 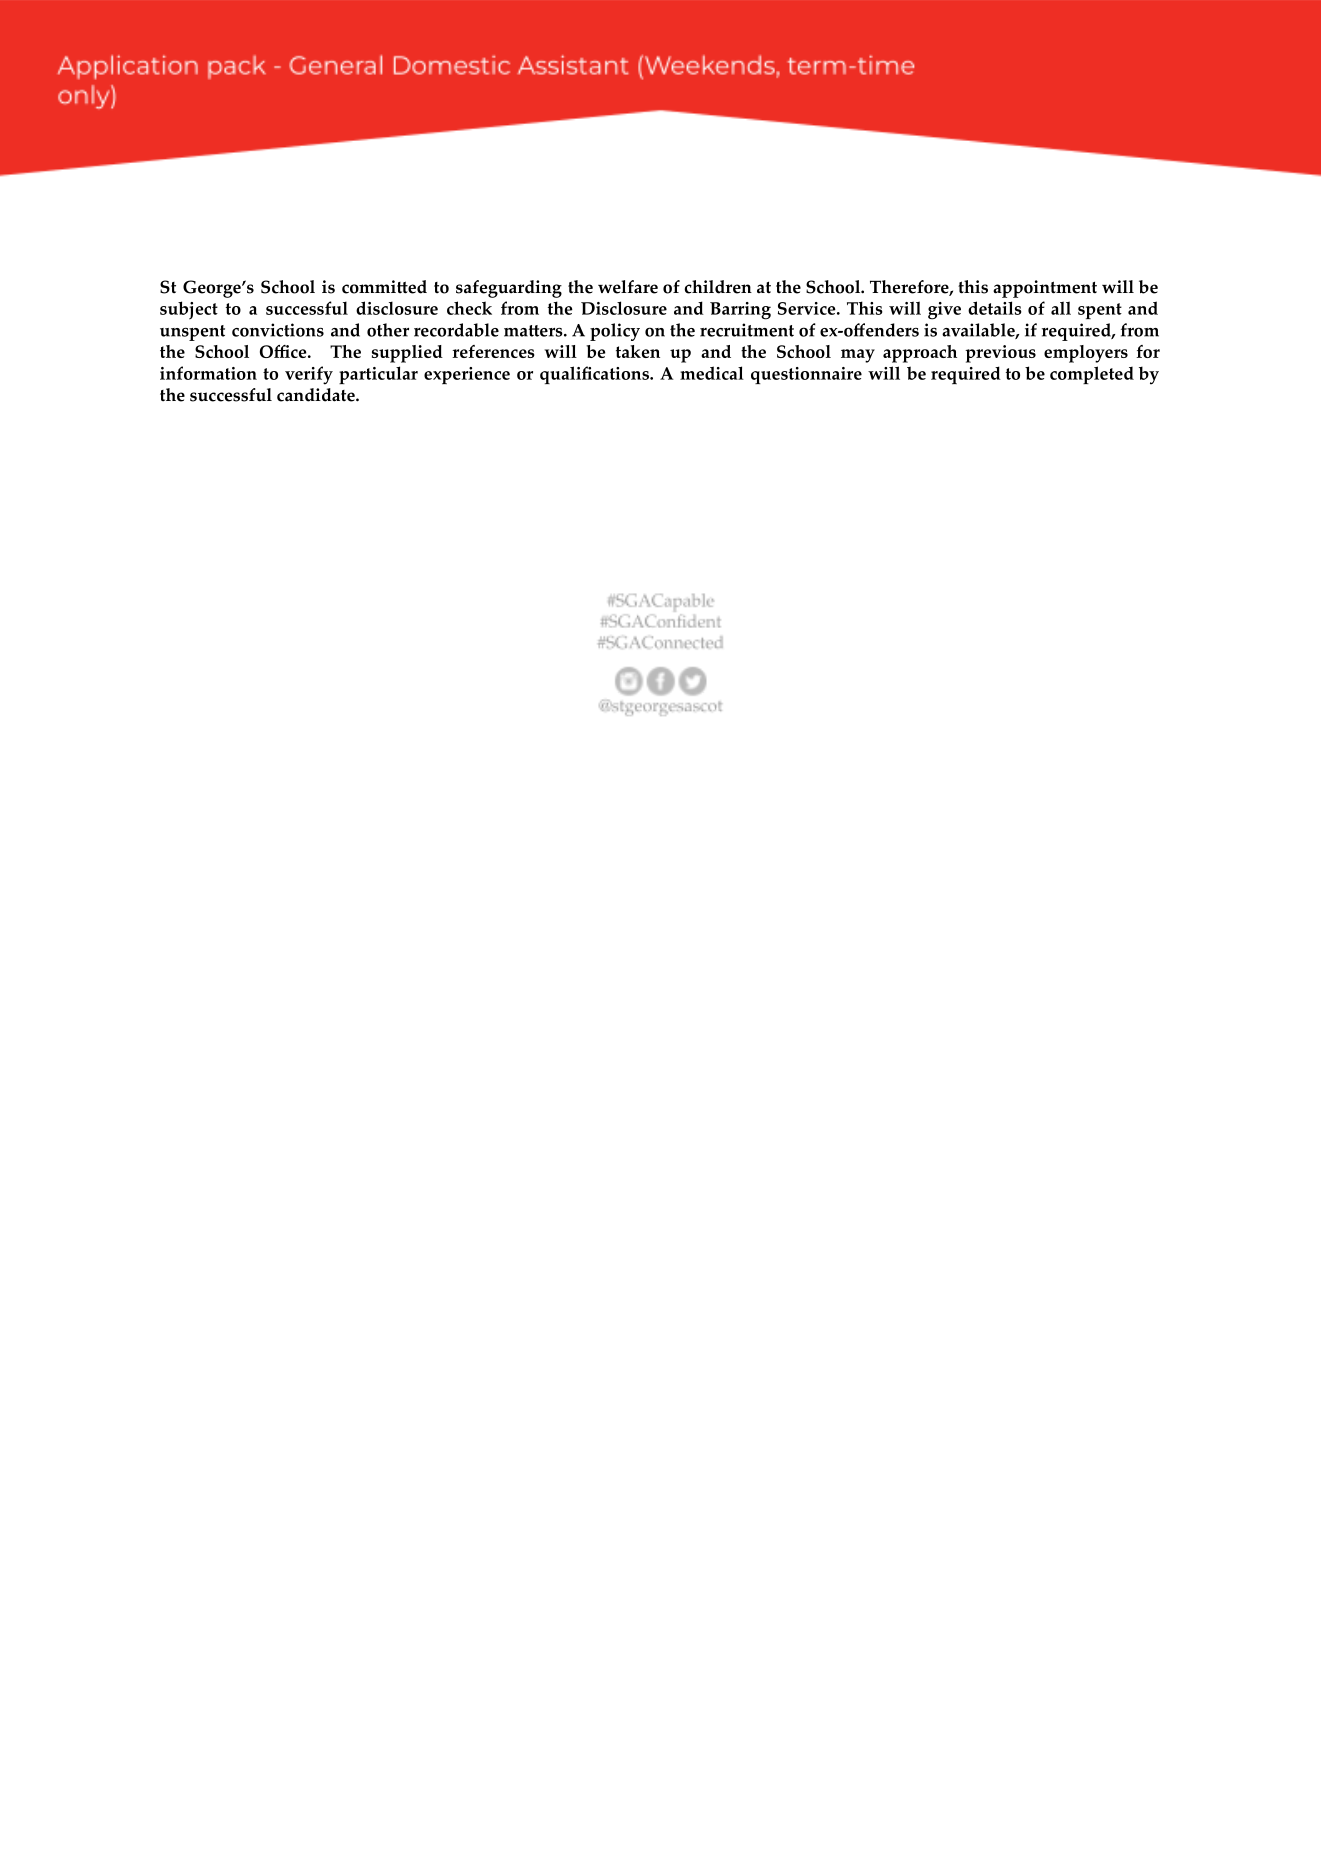 I want to click on subject, so click(x=189, y=310).
